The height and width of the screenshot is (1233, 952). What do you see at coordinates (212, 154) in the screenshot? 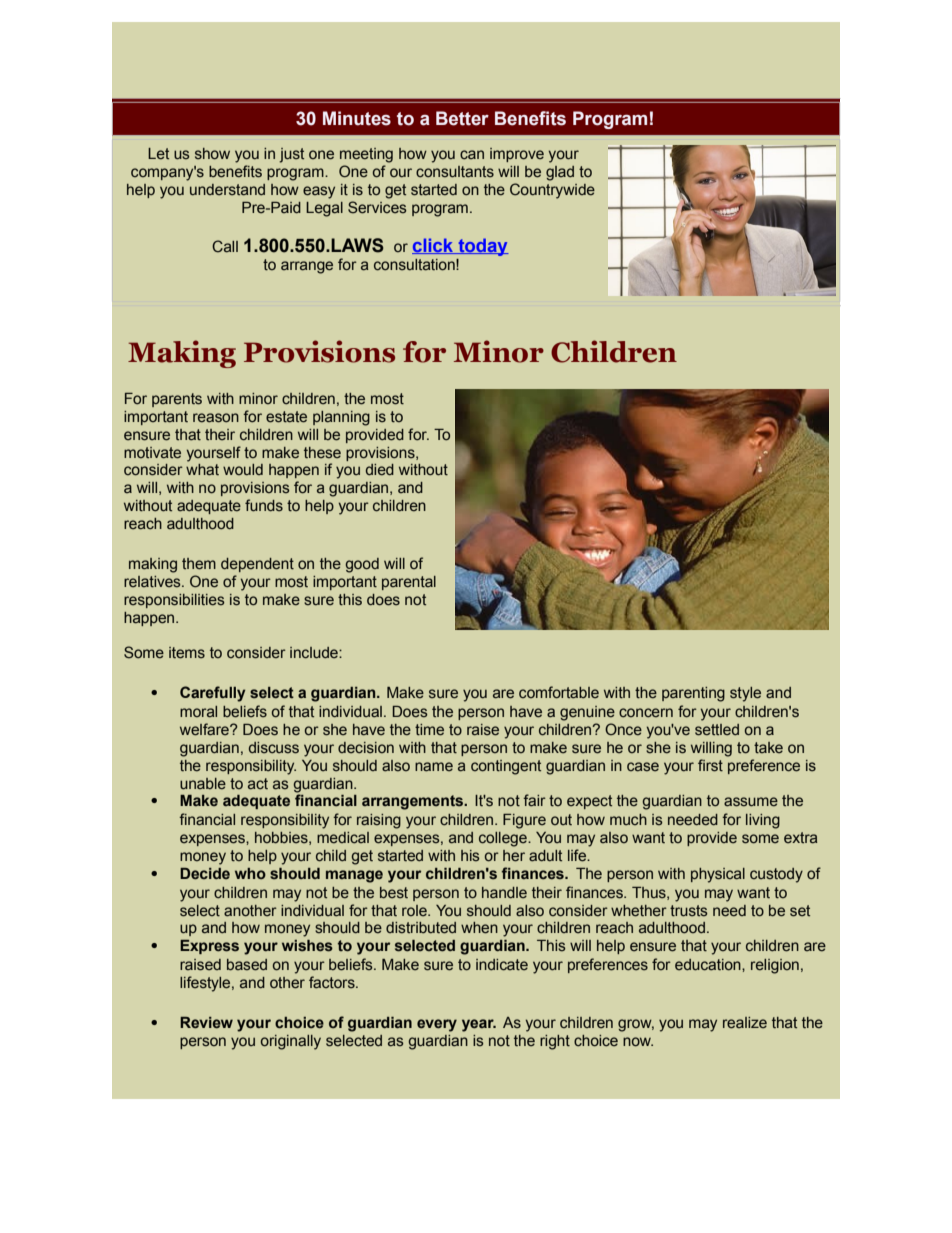
I see `show` at bounding box center [212, 154].
